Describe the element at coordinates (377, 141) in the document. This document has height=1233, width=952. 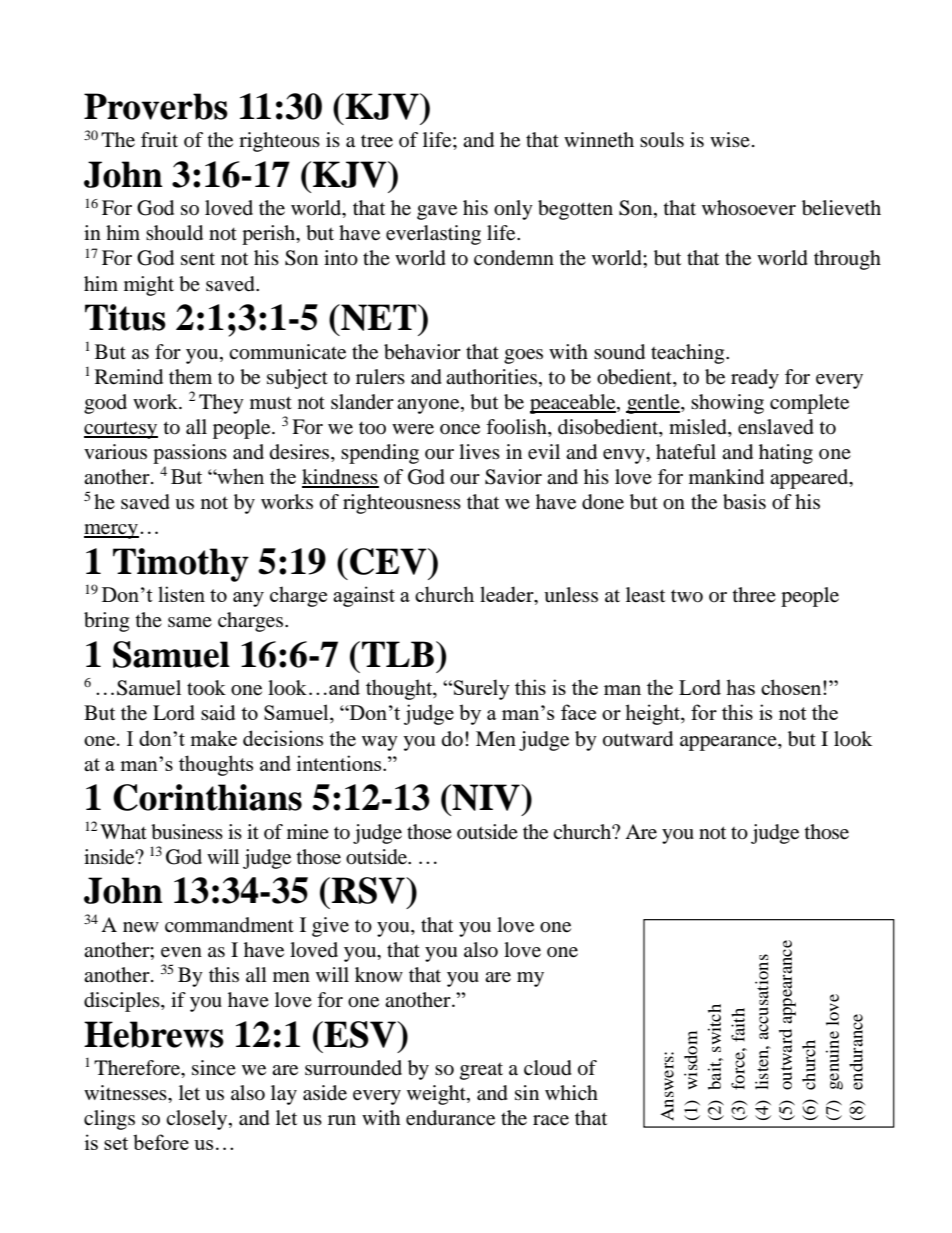
I see `tree` at that location.
